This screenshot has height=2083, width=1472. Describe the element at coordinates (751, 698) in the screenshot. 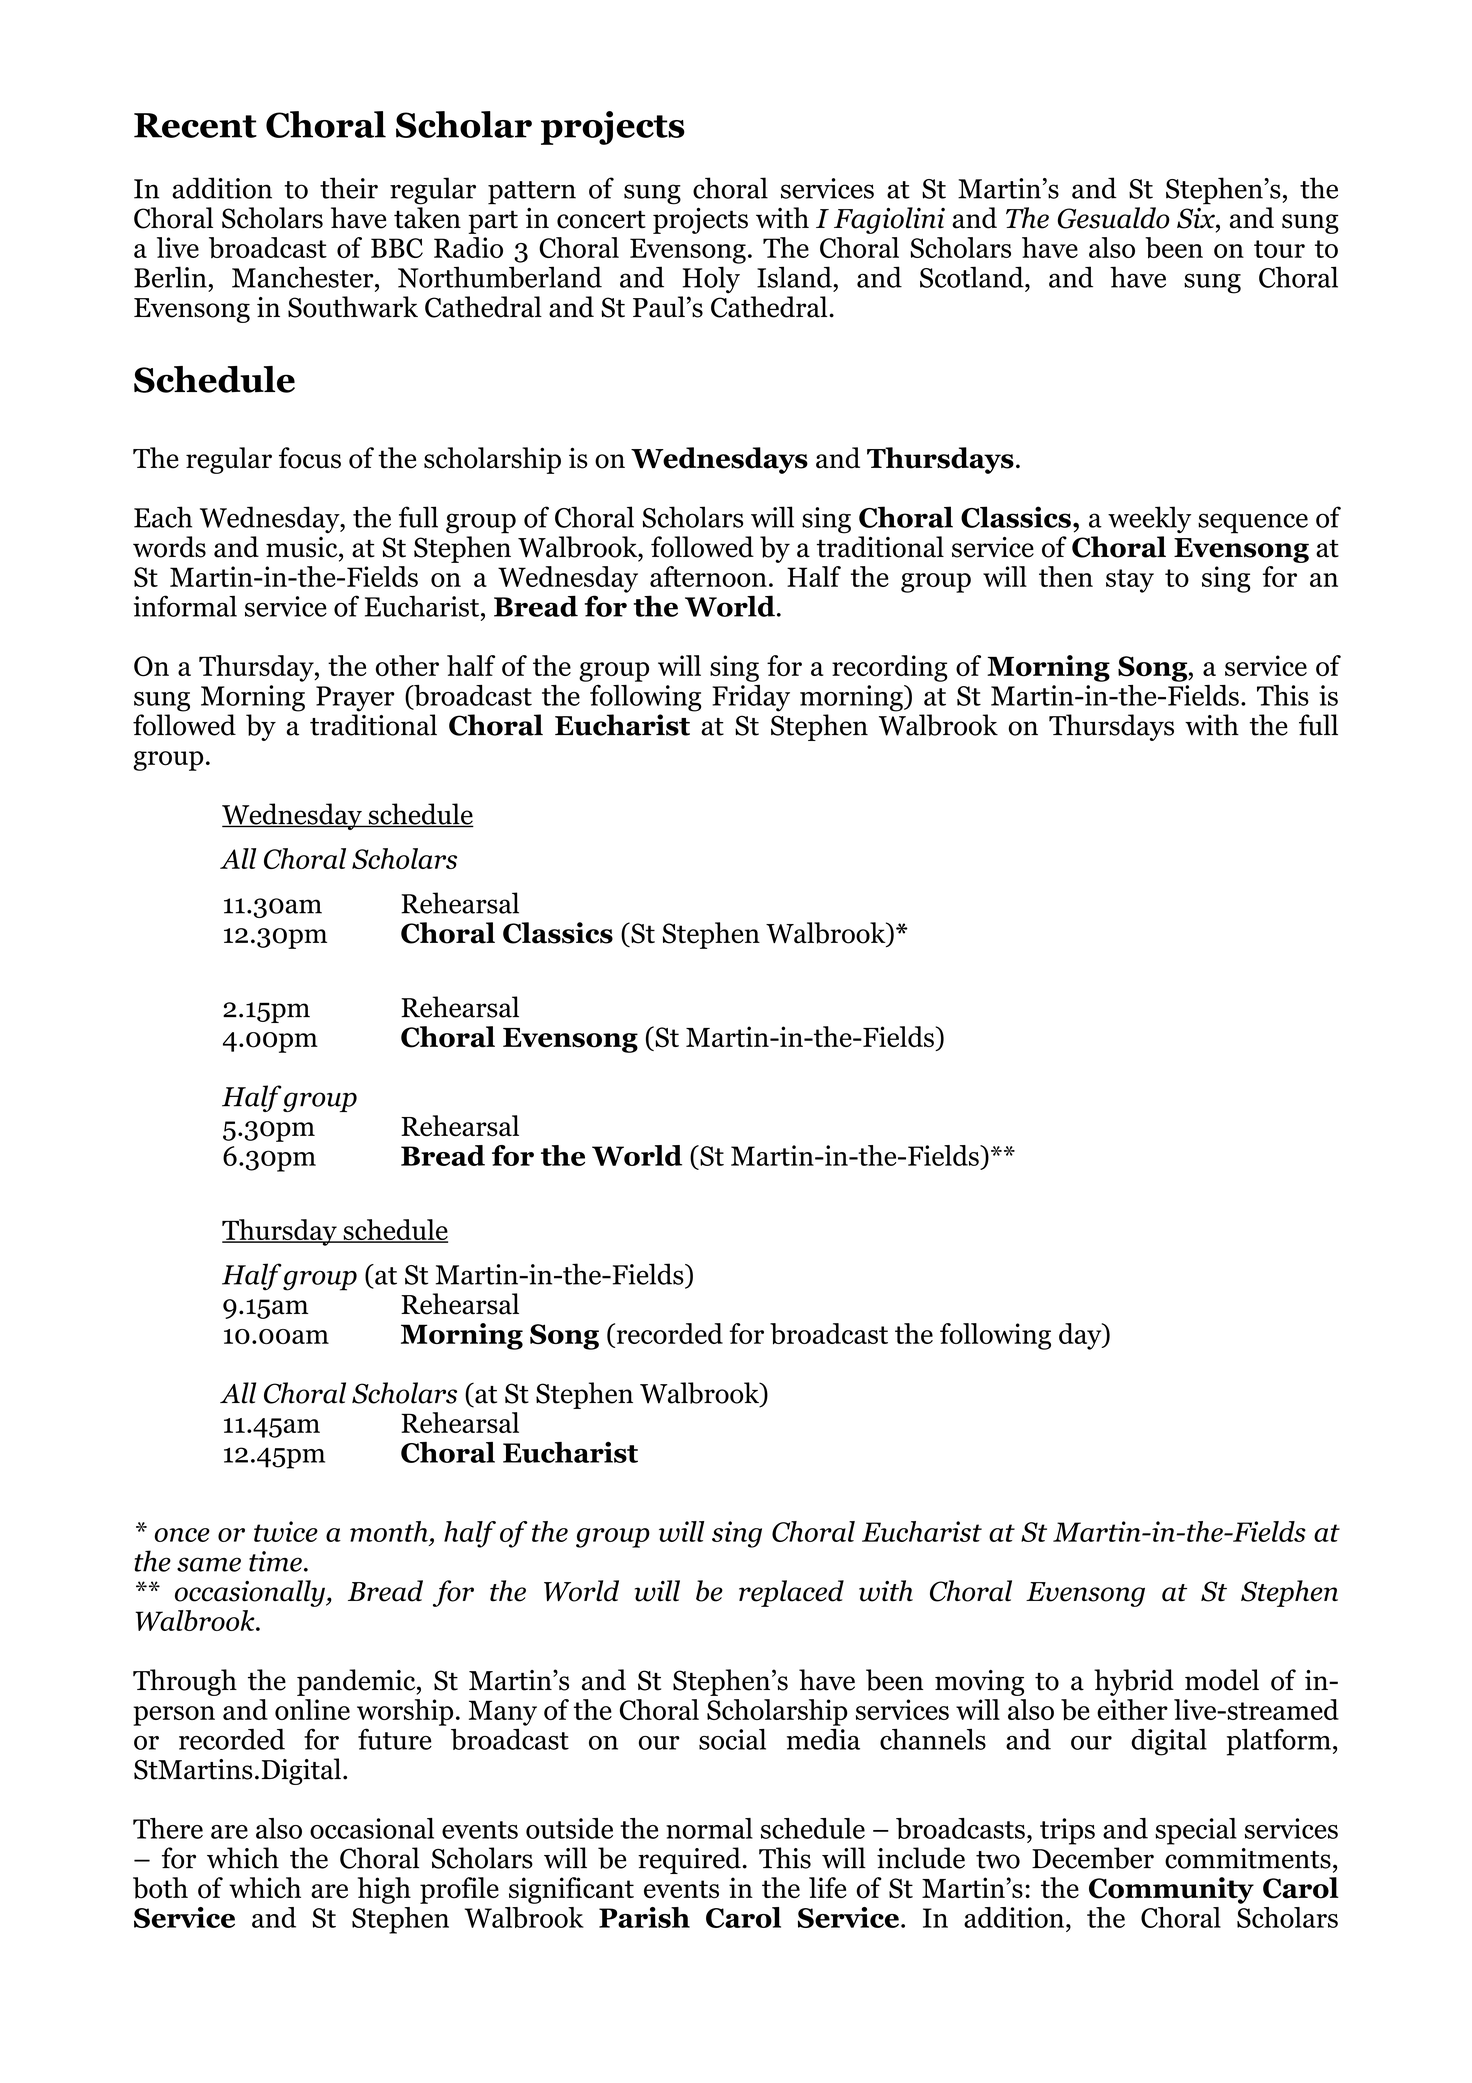

I see `Friday` at that location.
